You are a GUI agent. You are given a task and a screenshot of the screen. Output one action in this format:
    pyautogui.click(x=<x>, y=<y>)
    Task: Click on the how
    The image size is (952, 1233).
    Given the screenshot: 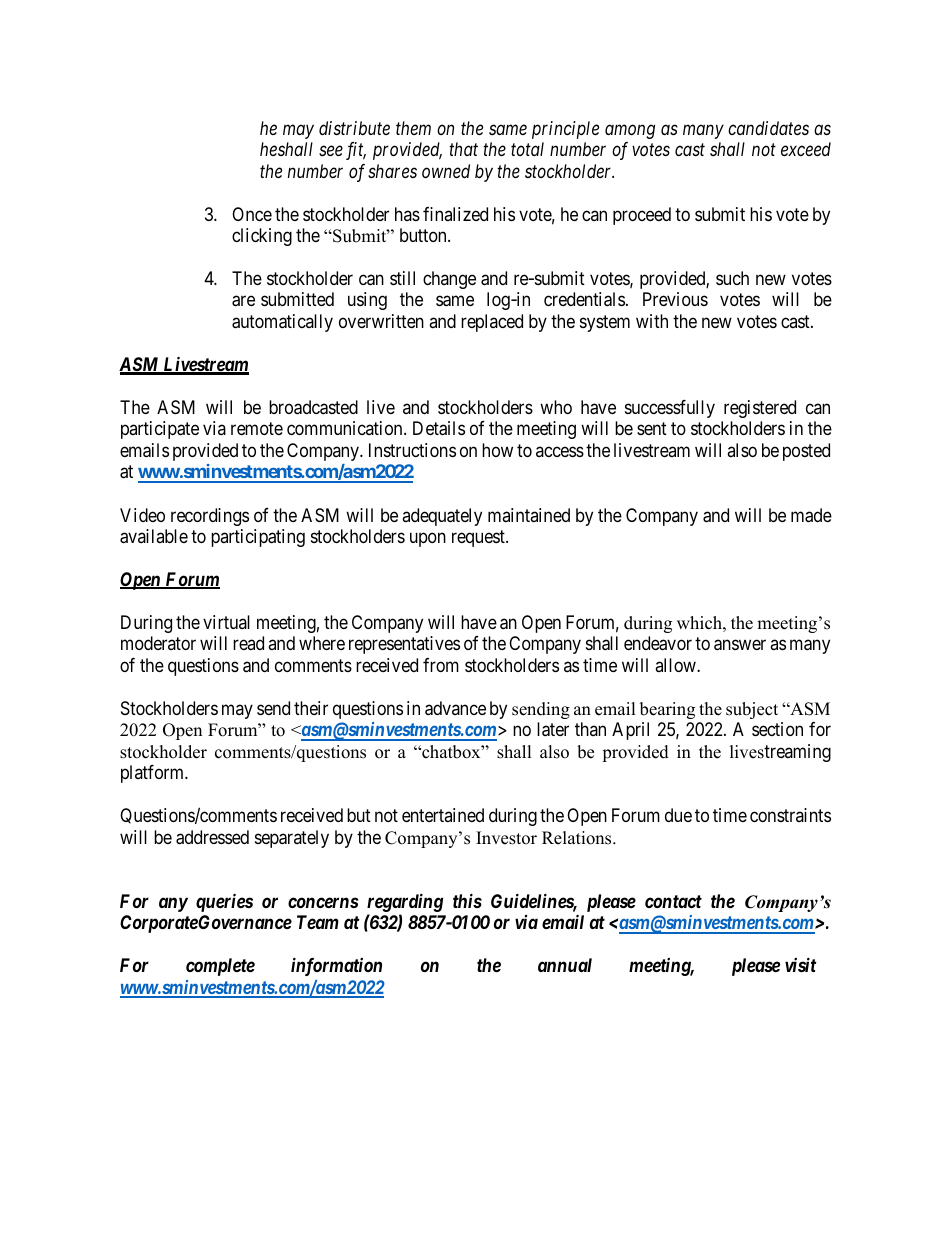 What is the action you would take?
    pyautogui.click(x=497, y=450)
